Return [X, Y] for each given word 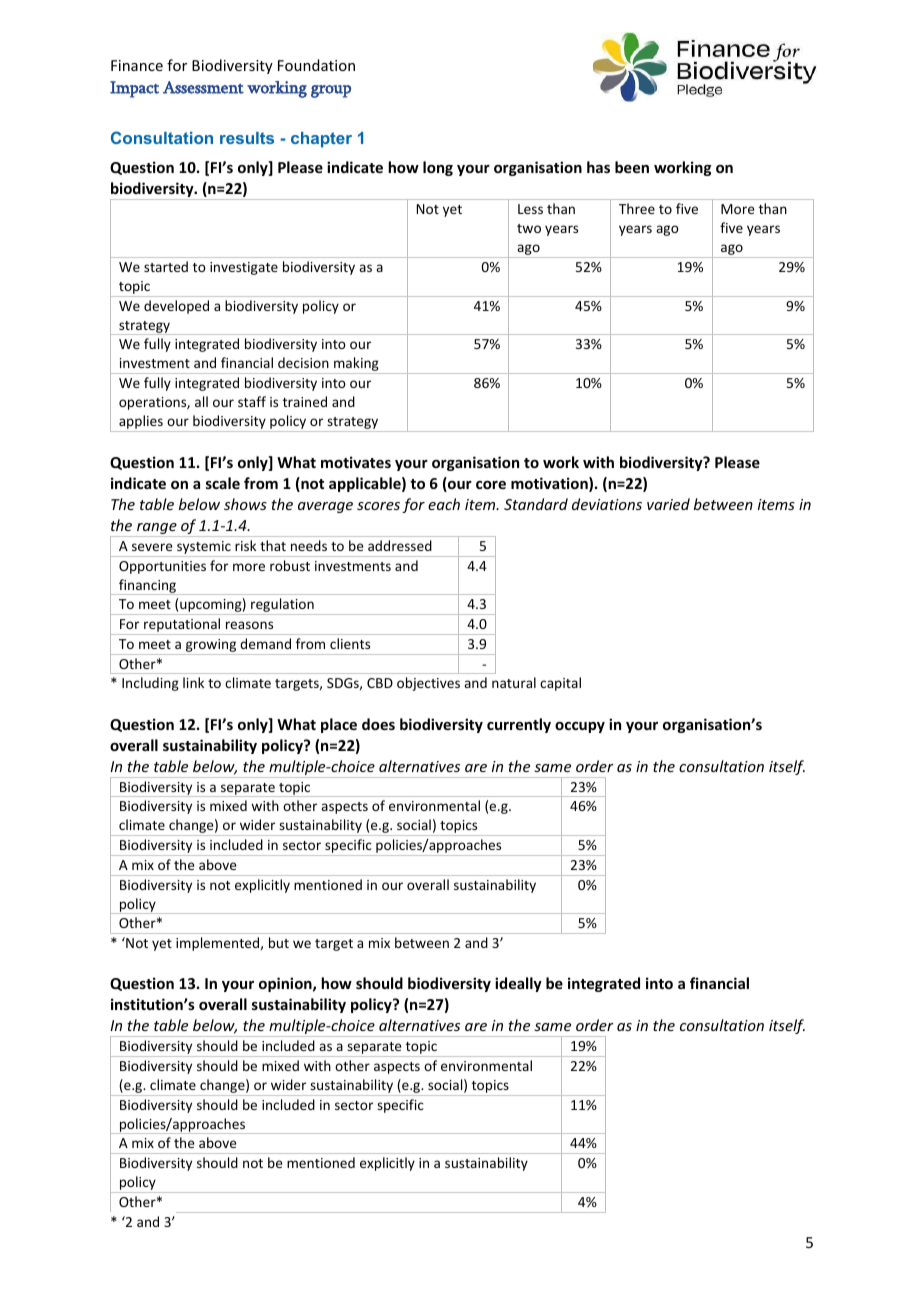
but [279, 942]
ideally [518, 984]
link [193, 682]
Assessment [203, 87]
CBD [380, 683]
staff [252, 401]
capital [560, 684]
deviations [607, 504]
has [598, 167]
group [331, 91]
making [356, 365]
